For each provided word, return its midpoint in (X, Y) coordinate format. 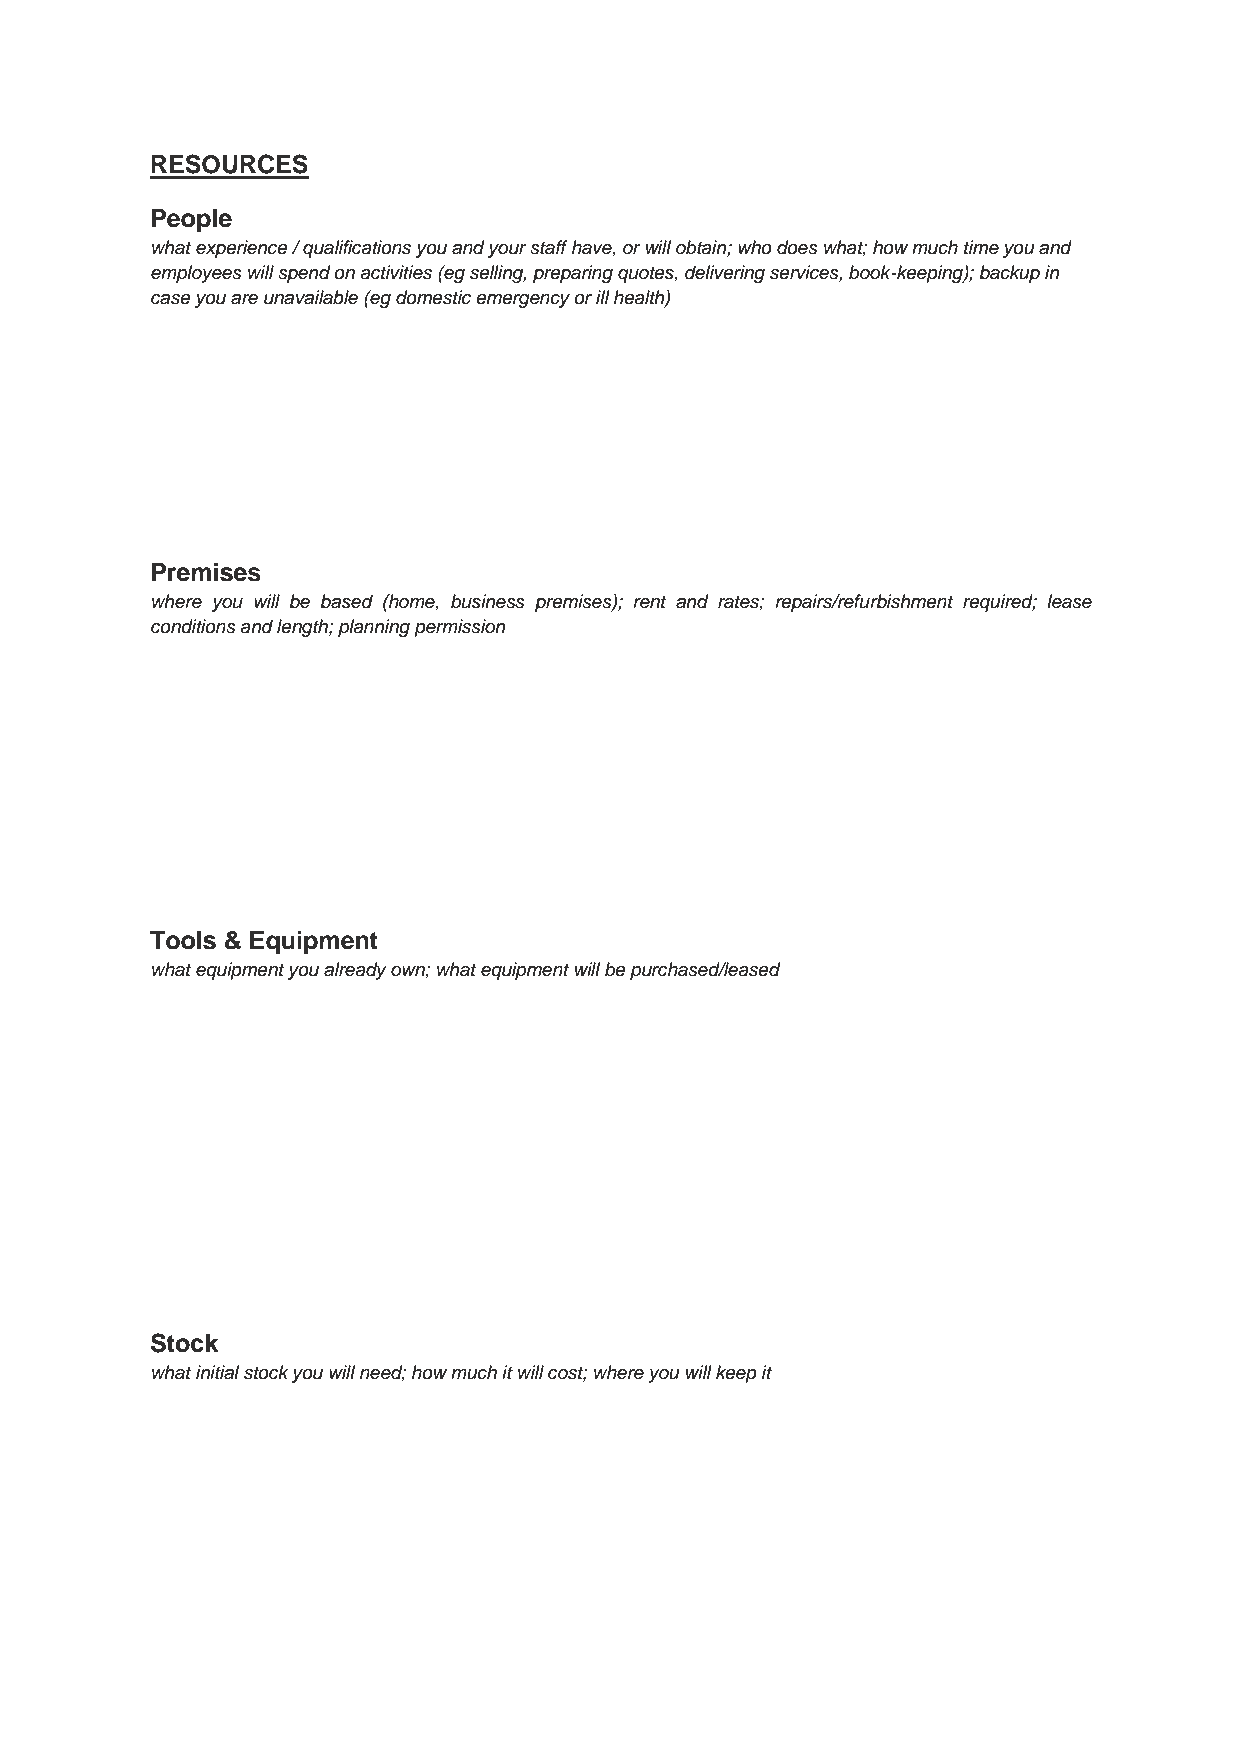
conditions (193, 626)
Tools (183, 940)
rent (650, 602)
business (488, 601)
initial (217, 1372)
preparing (573, 274)
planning (374, 628)
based (346, 601)
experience (242, 249)
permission (459, 628)
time (981, 247)
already (355, 971)
